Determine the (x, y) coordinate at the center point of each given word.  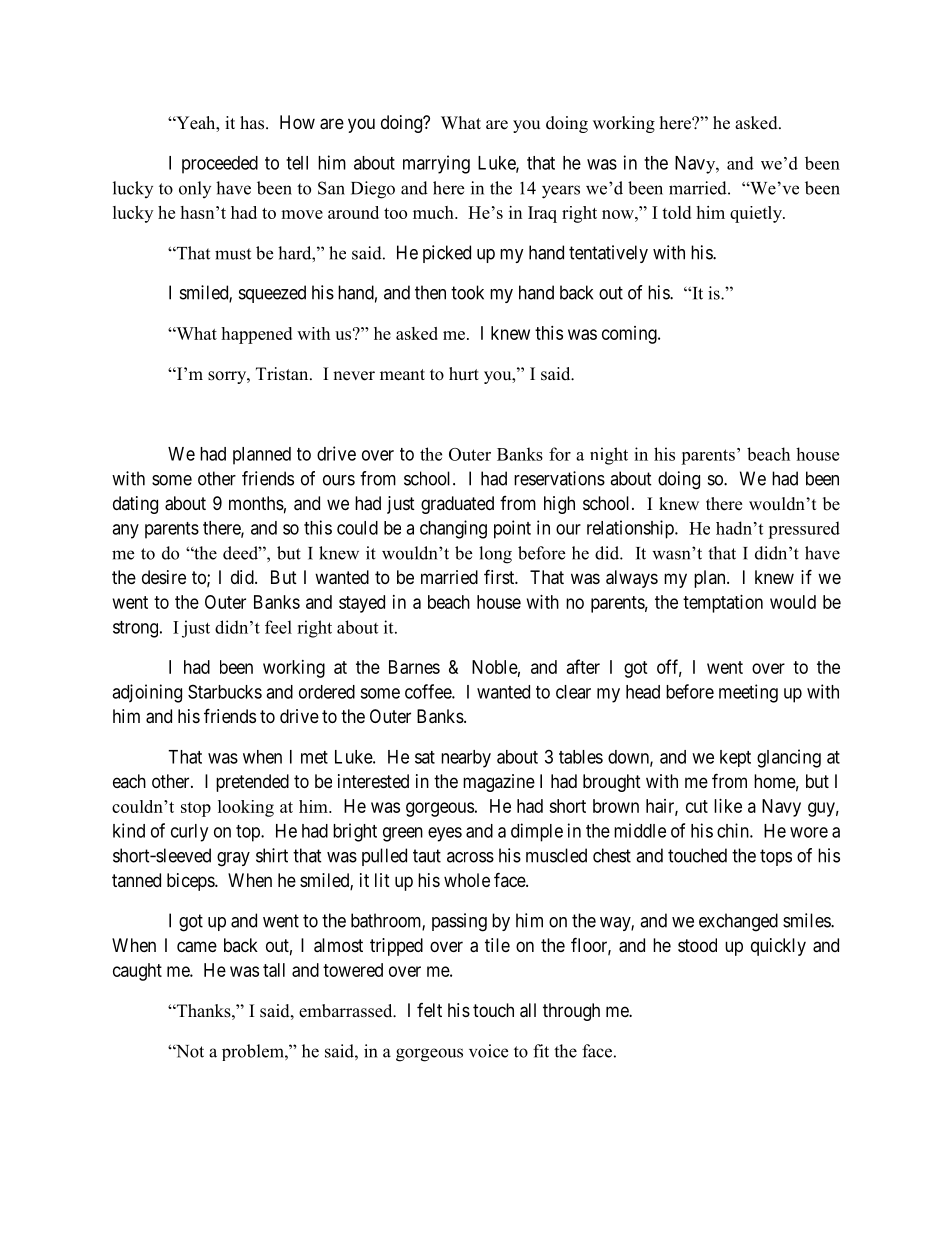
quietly (757, 214)
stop (196, 809)
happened (256, 335)
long (495, 555)
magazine (499, 783)
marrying (436, 164)
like (728, 806)
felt (429, 1010)
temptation (723, 604)
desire (164, 577)
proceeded (220, 165)
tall (274, 970)
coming (630, 335)
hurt (464, 374)
